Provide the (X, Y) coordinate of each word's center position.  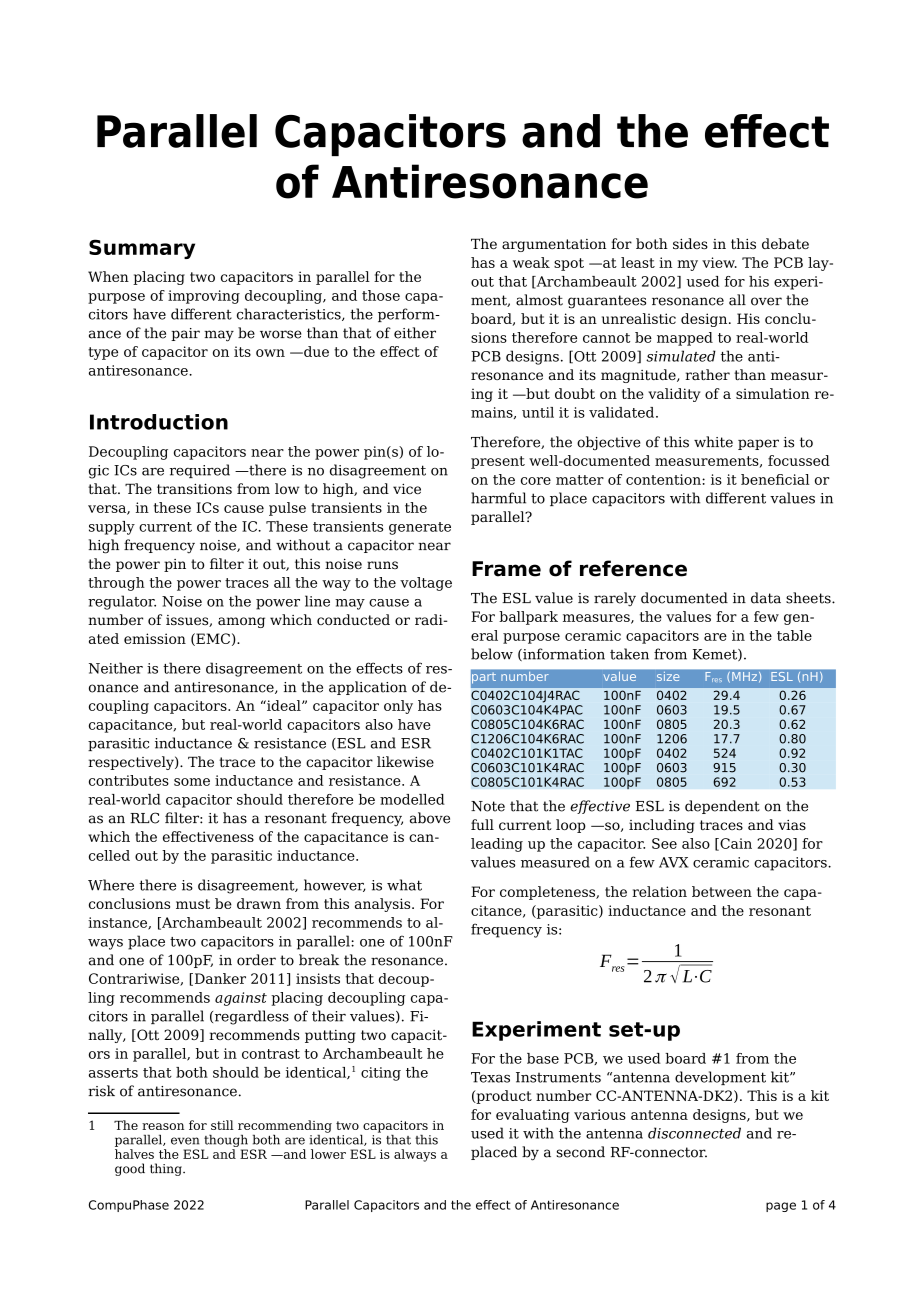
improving (204, 297)
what (404, 885)
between (722, 891)
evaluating (533, 1116)
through (116, 584)
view (719, 262)
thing (167, 1169)
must (193, 904)
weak (531, 262)
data (766, 598)
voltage (426, 584)
